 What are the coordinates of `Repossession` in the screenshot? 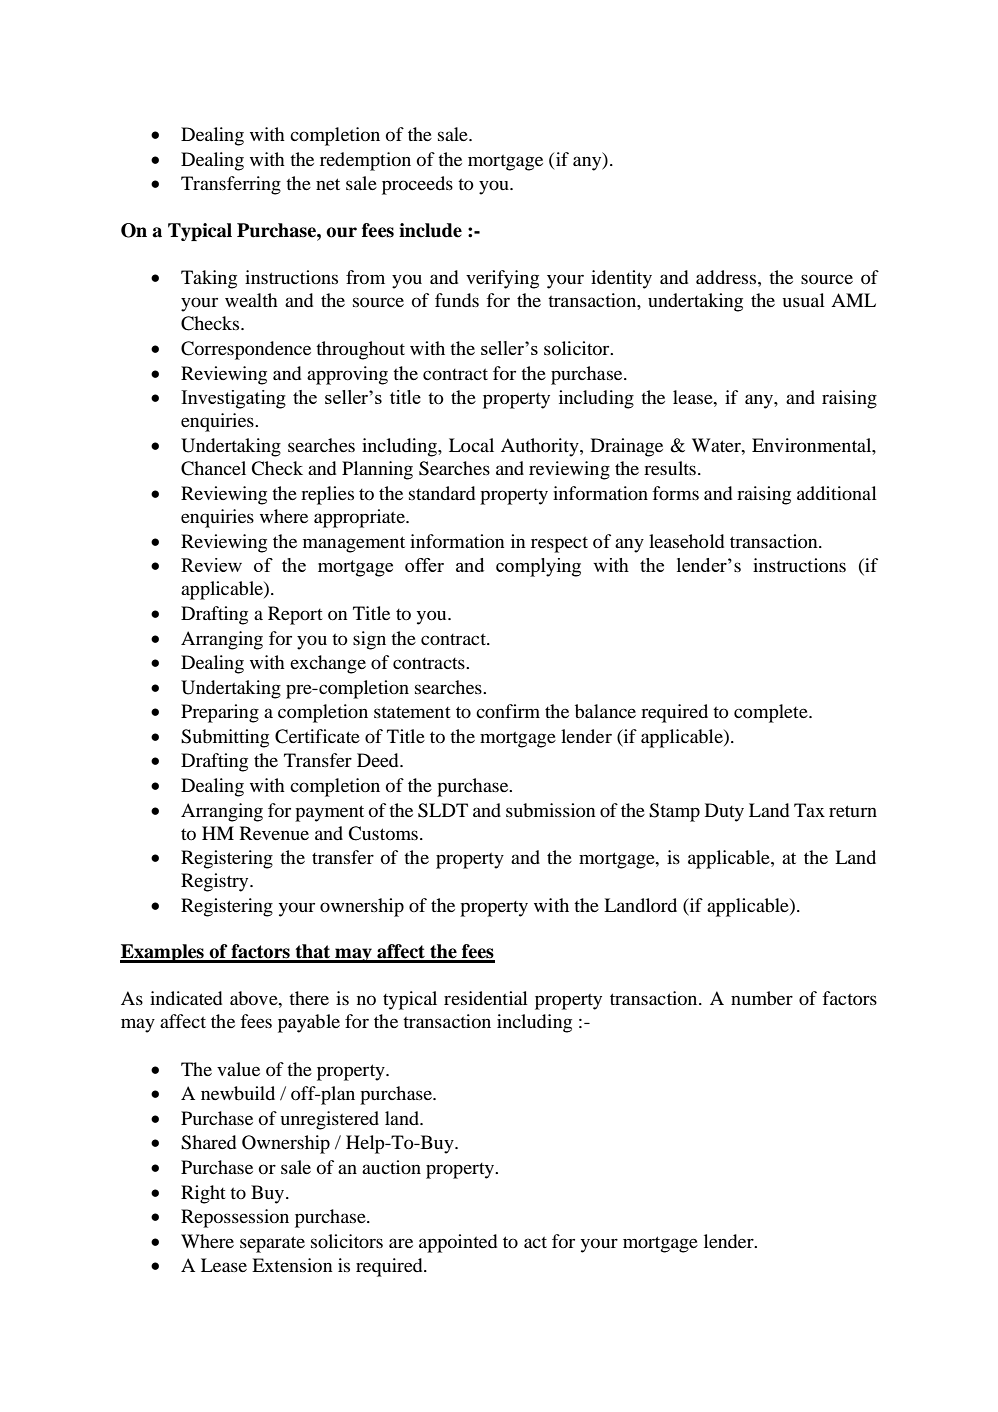 It's located at (235, 1218).
